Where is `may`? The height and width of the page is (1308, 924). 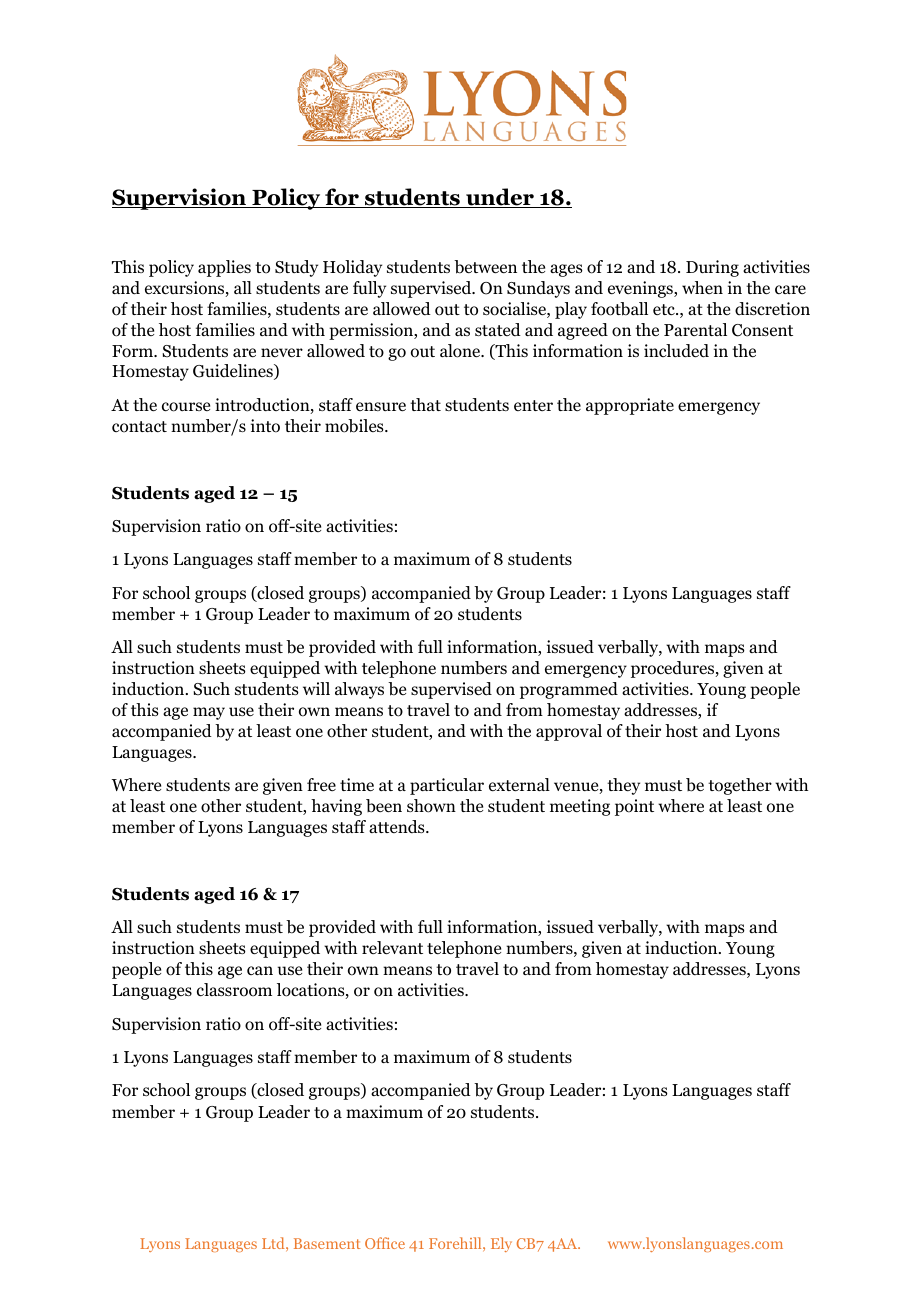 may is located at coordinates (209, 713).
